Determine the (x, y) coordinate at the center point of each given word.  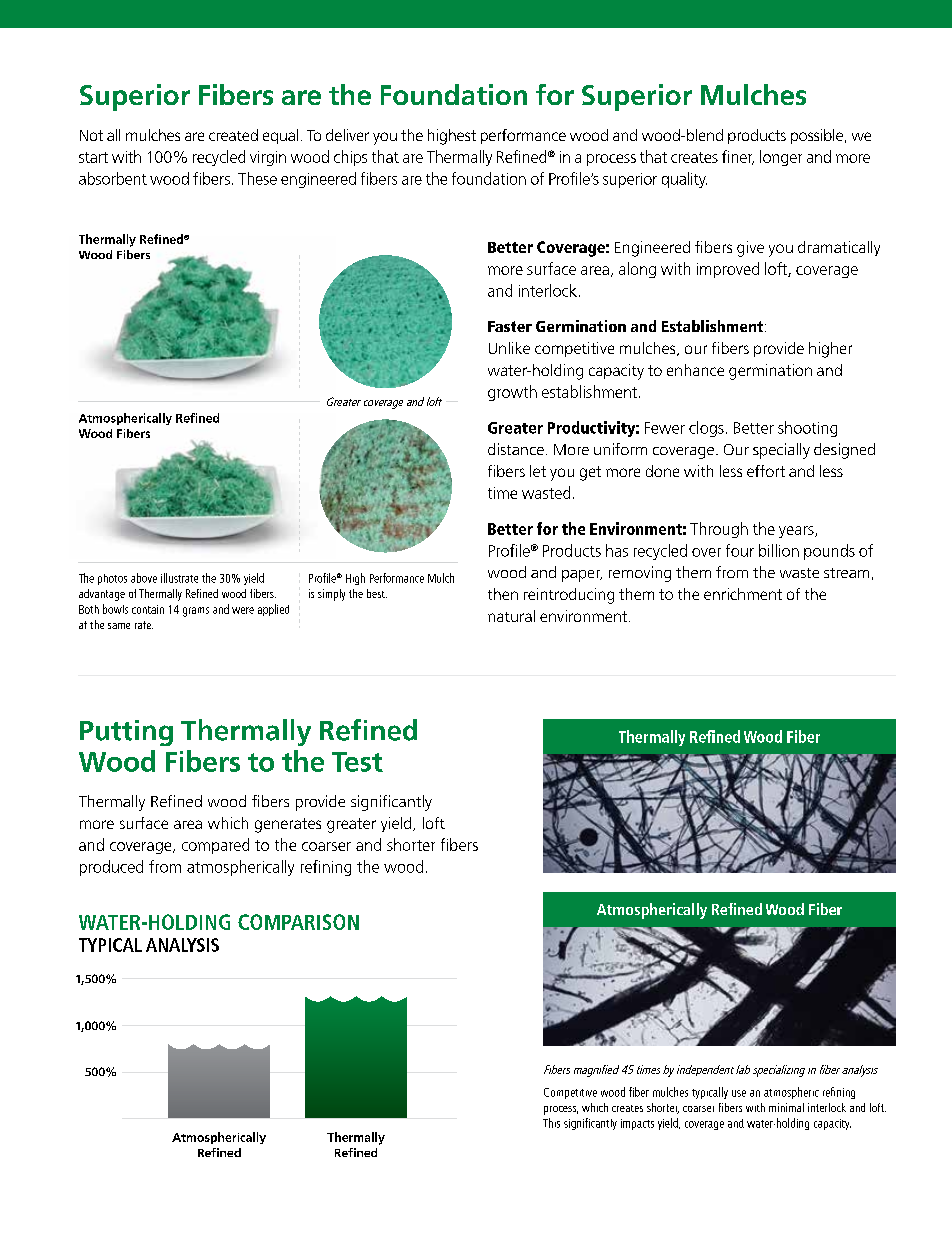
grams (196, 612)
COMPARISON (298, 922)
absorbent (113, 178)
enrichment (743, 594)
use (739, 1093)
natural (511, 616)
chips (350, 158)
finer (738, 157)
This (551, 1123)
